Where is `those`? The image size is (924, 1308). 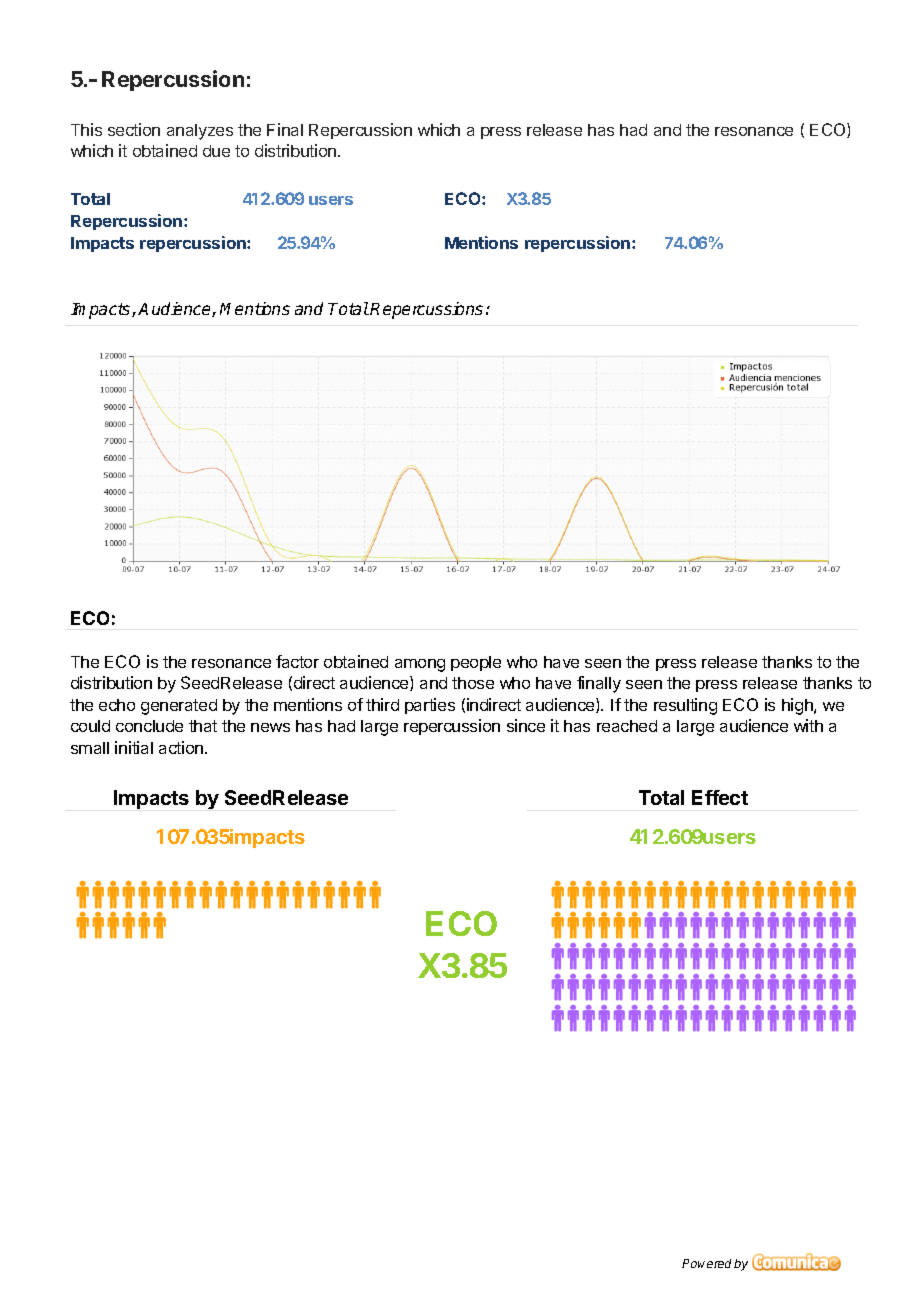 those is located at coordinates (473, 683).
